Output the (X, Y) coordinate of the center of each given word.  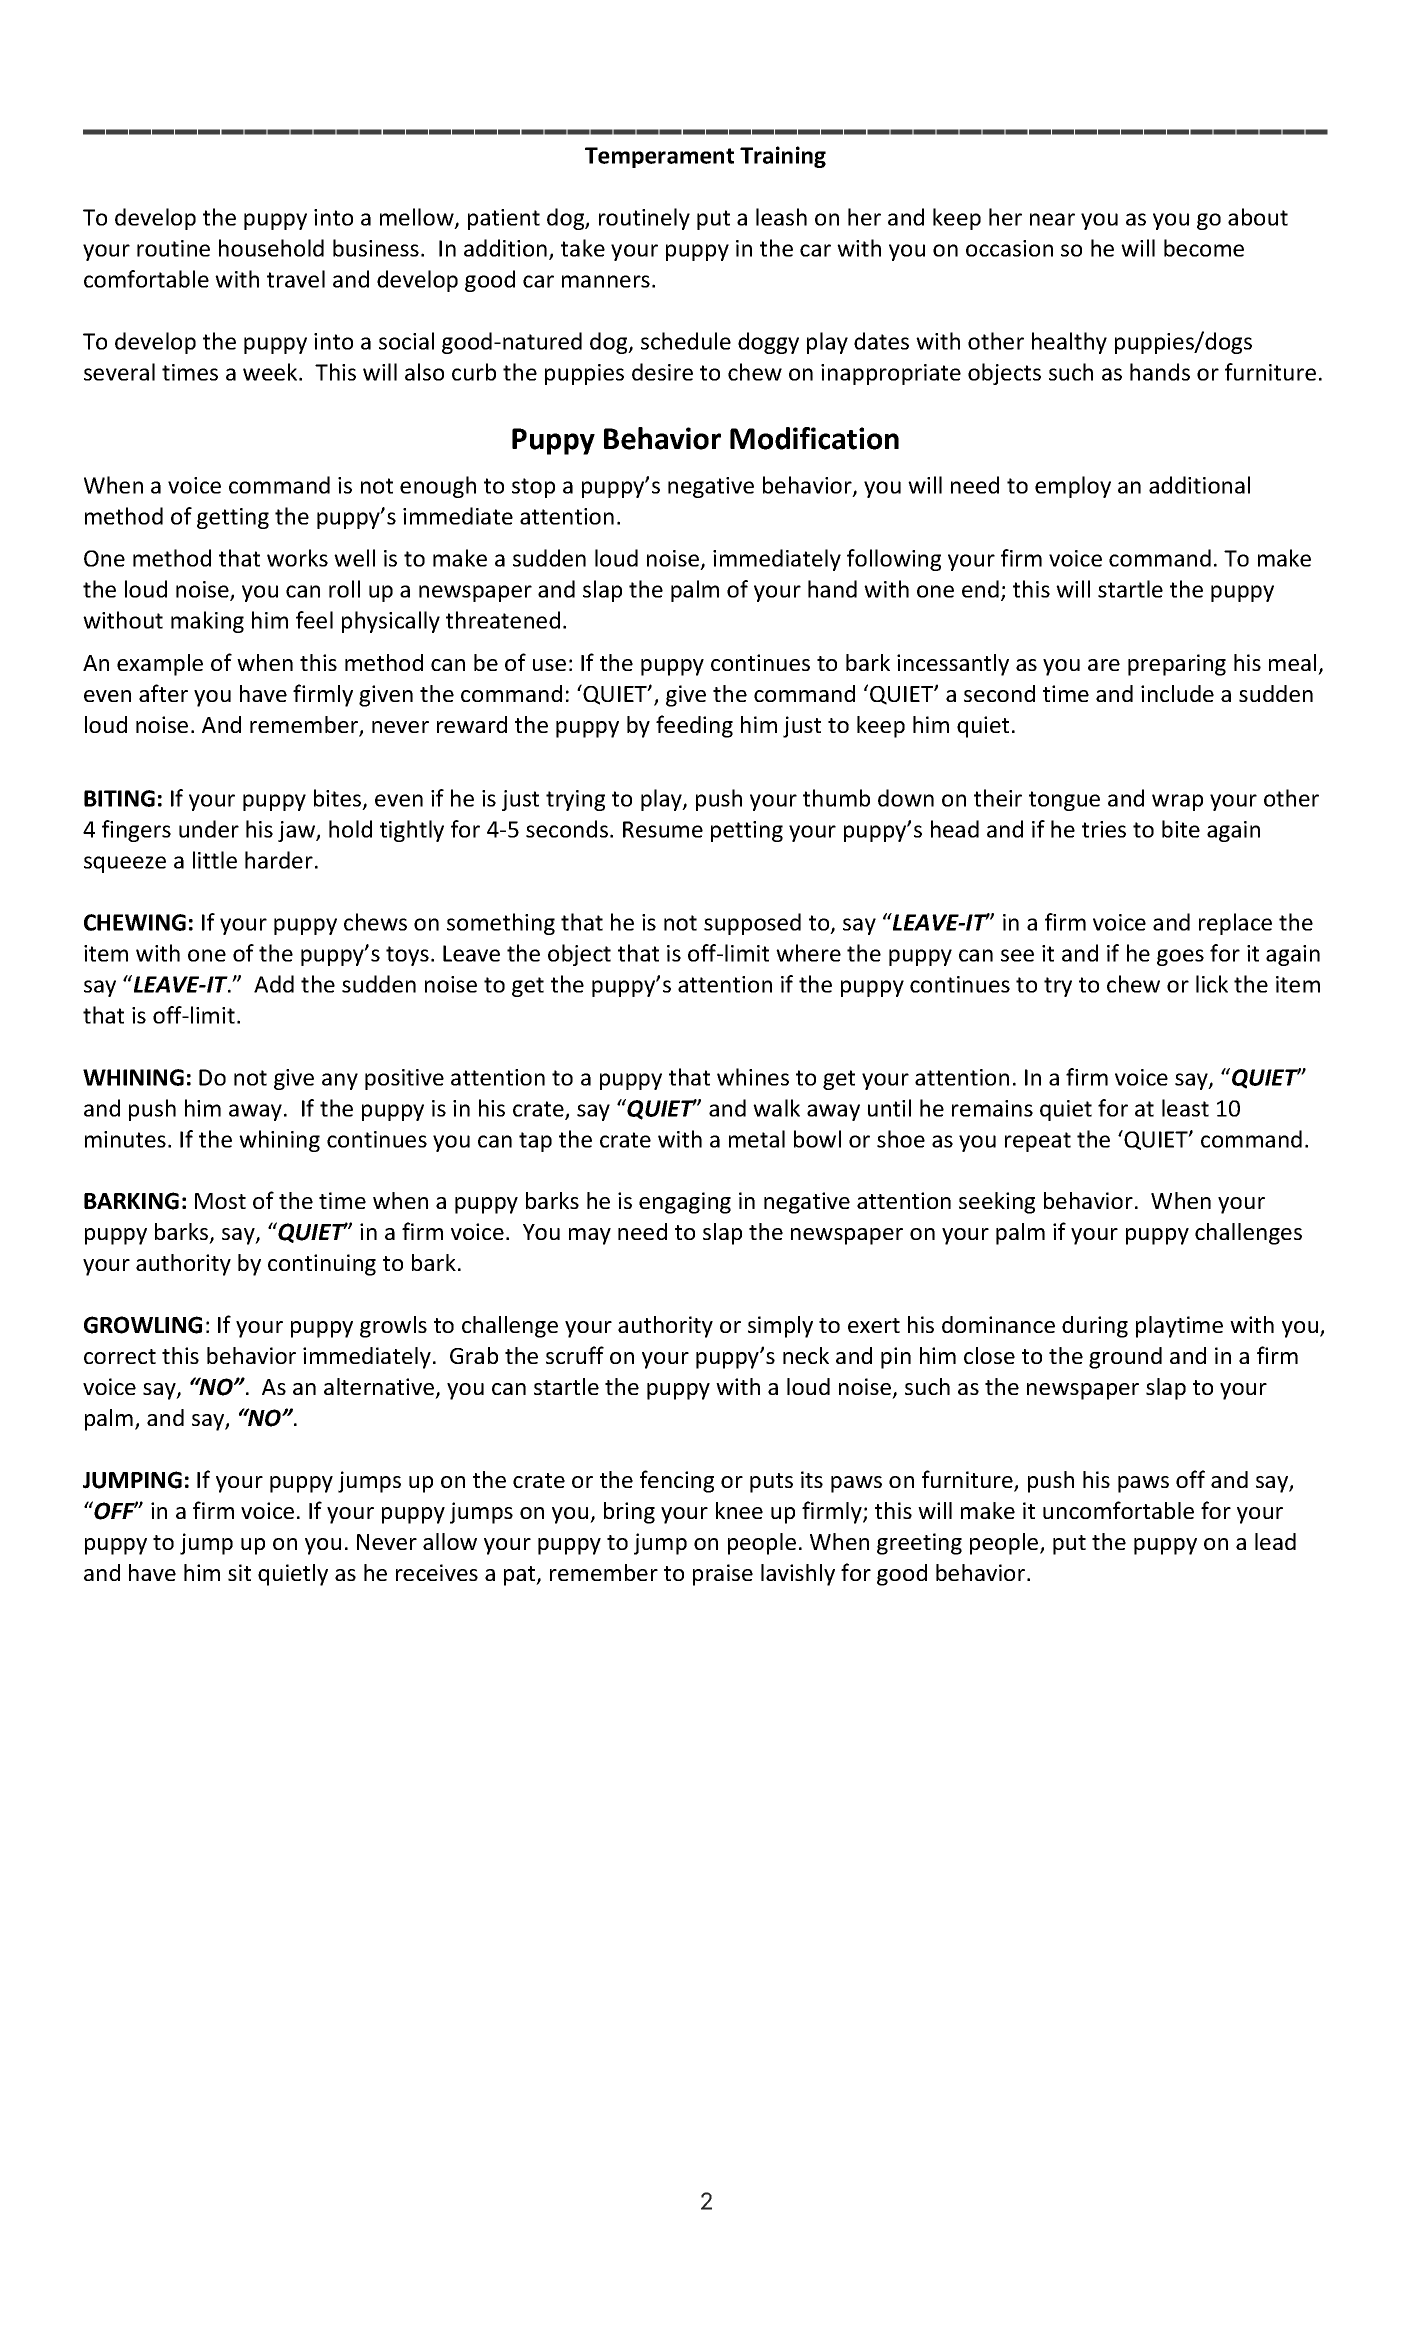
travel (296, 279)
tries (1104, 829)
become (1204, 248)
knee (739, 1510)
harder (279, 860)
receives (437, 1572)
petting (747, 831)
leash (781, 217)
